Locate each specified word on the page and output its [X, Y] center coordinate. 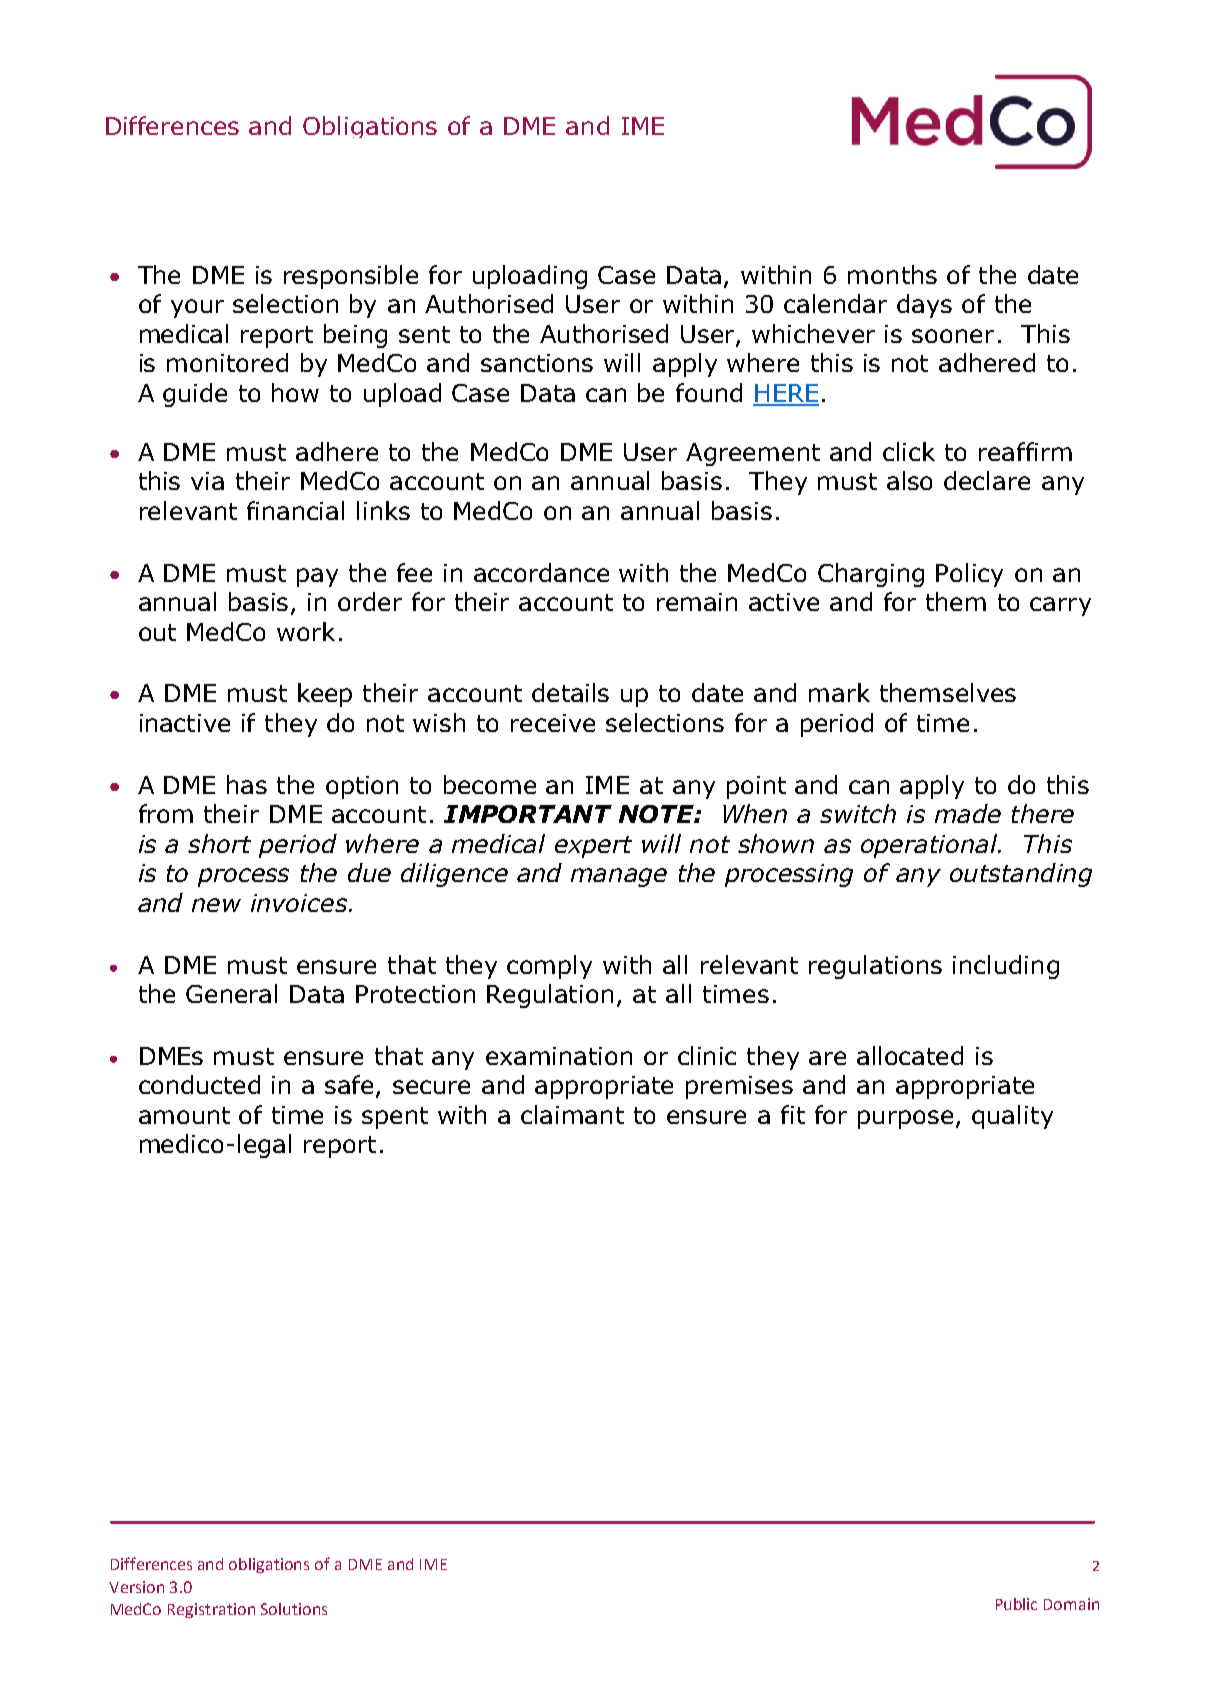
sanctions [537, 363]
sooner [953, 336]
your [197, 308]
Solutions [294, 1609]
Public [1016, 1604]
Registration [211, 1610]
